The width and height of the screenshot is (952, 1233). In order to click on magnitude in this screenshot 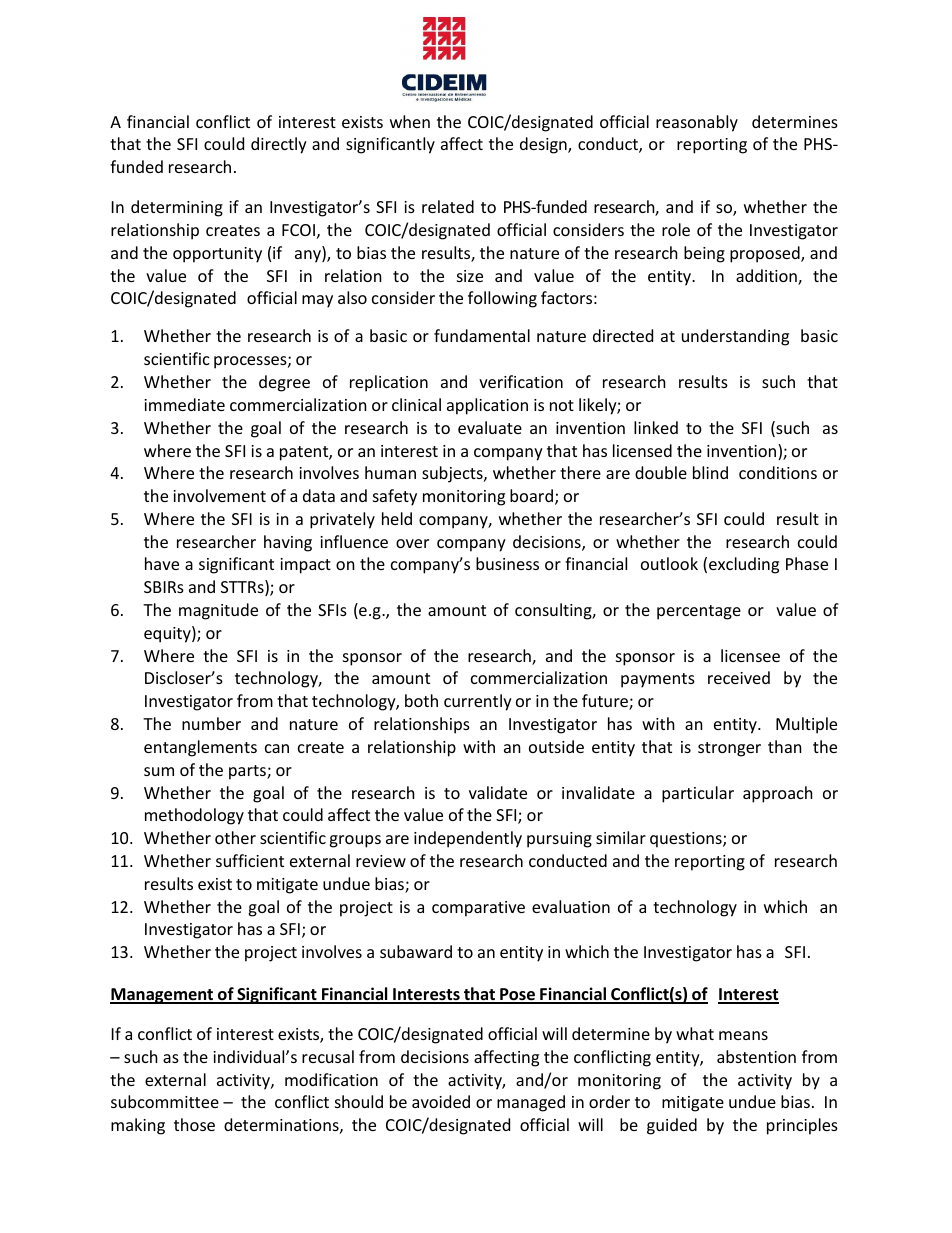, I will do `click(218, 611)`.
